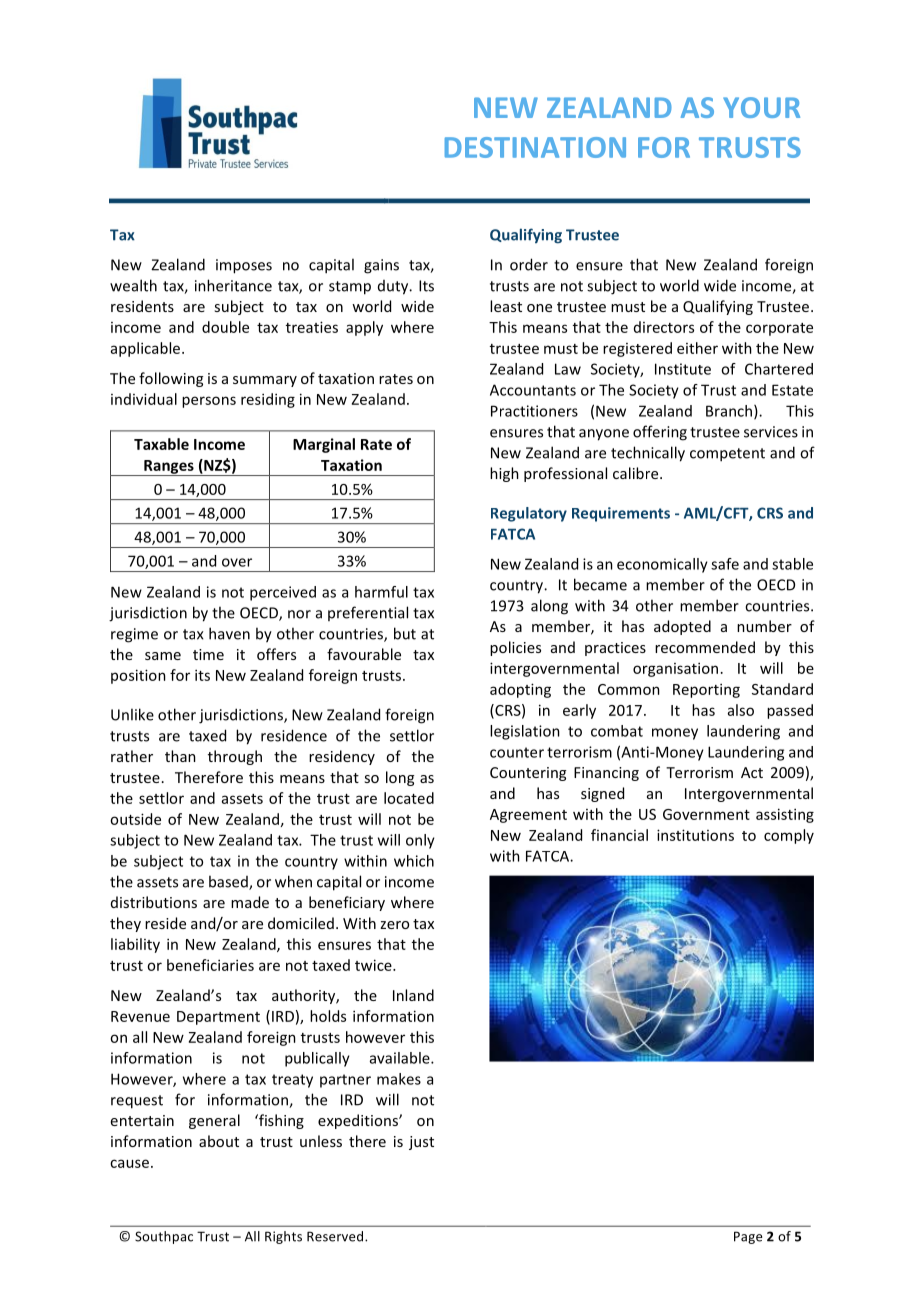 This image has height=1308, width=924. What do you see at coordinates (210, 965) in the image?
I see `beneficiaries` at bounding box center [210, 965].
